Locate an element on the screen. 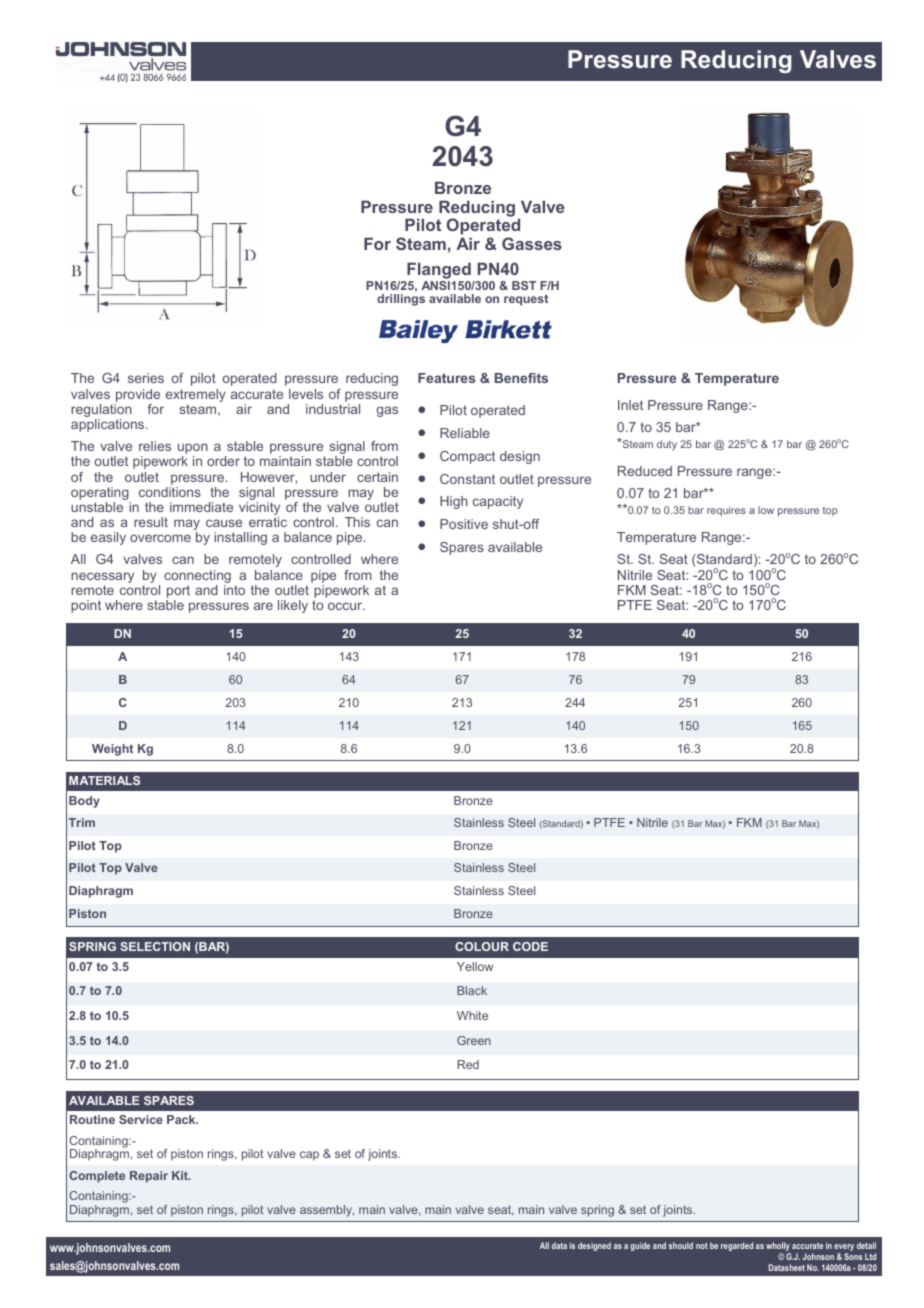 The height and width of the screenshot is (1308, 924). Kit is located at coordinates (181, 1175).
